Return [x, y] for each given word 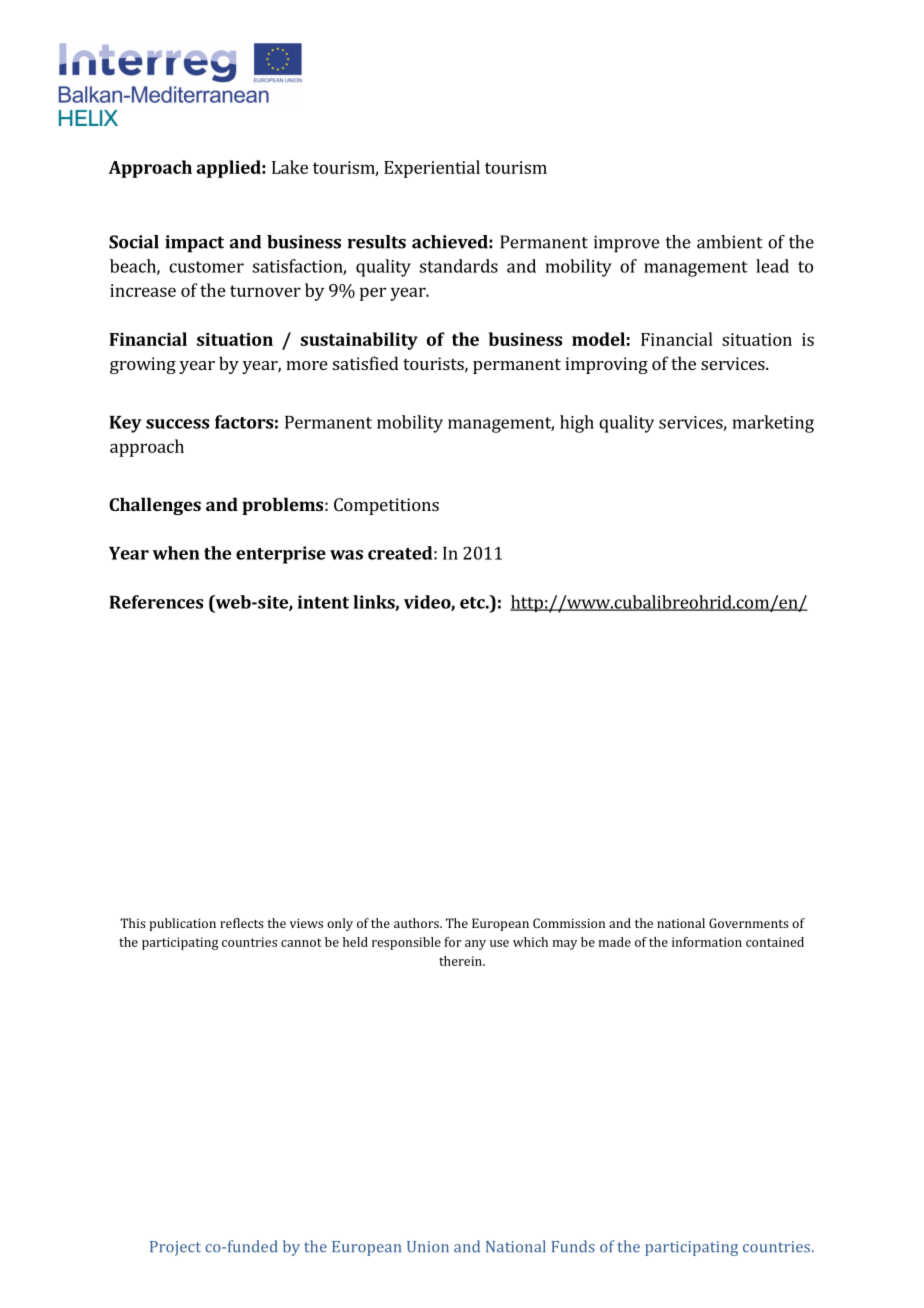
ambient [730, 242]
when [176, 553]
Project [175, 1248]
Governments [749, 923]
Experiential [432, 169]
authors [417, 923]
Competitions [386, 506]
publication [182, 924]
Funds [573, 1246]
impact [194, 244]
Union [428, 1247]
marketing [773, 424]
